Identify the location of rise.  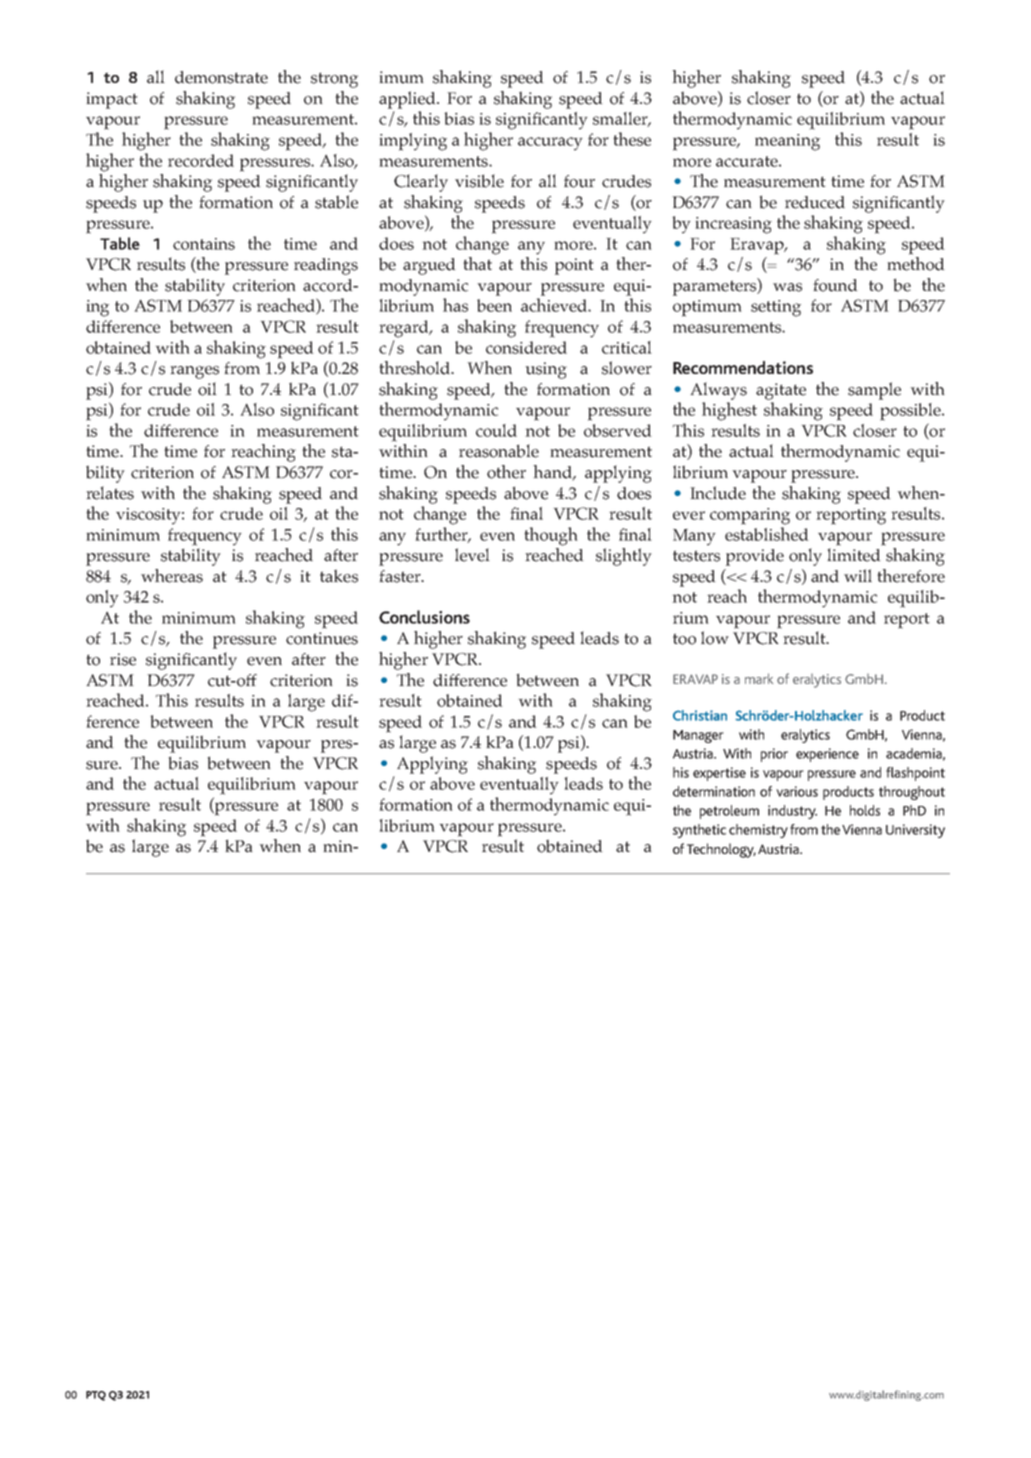
(123, 659).
